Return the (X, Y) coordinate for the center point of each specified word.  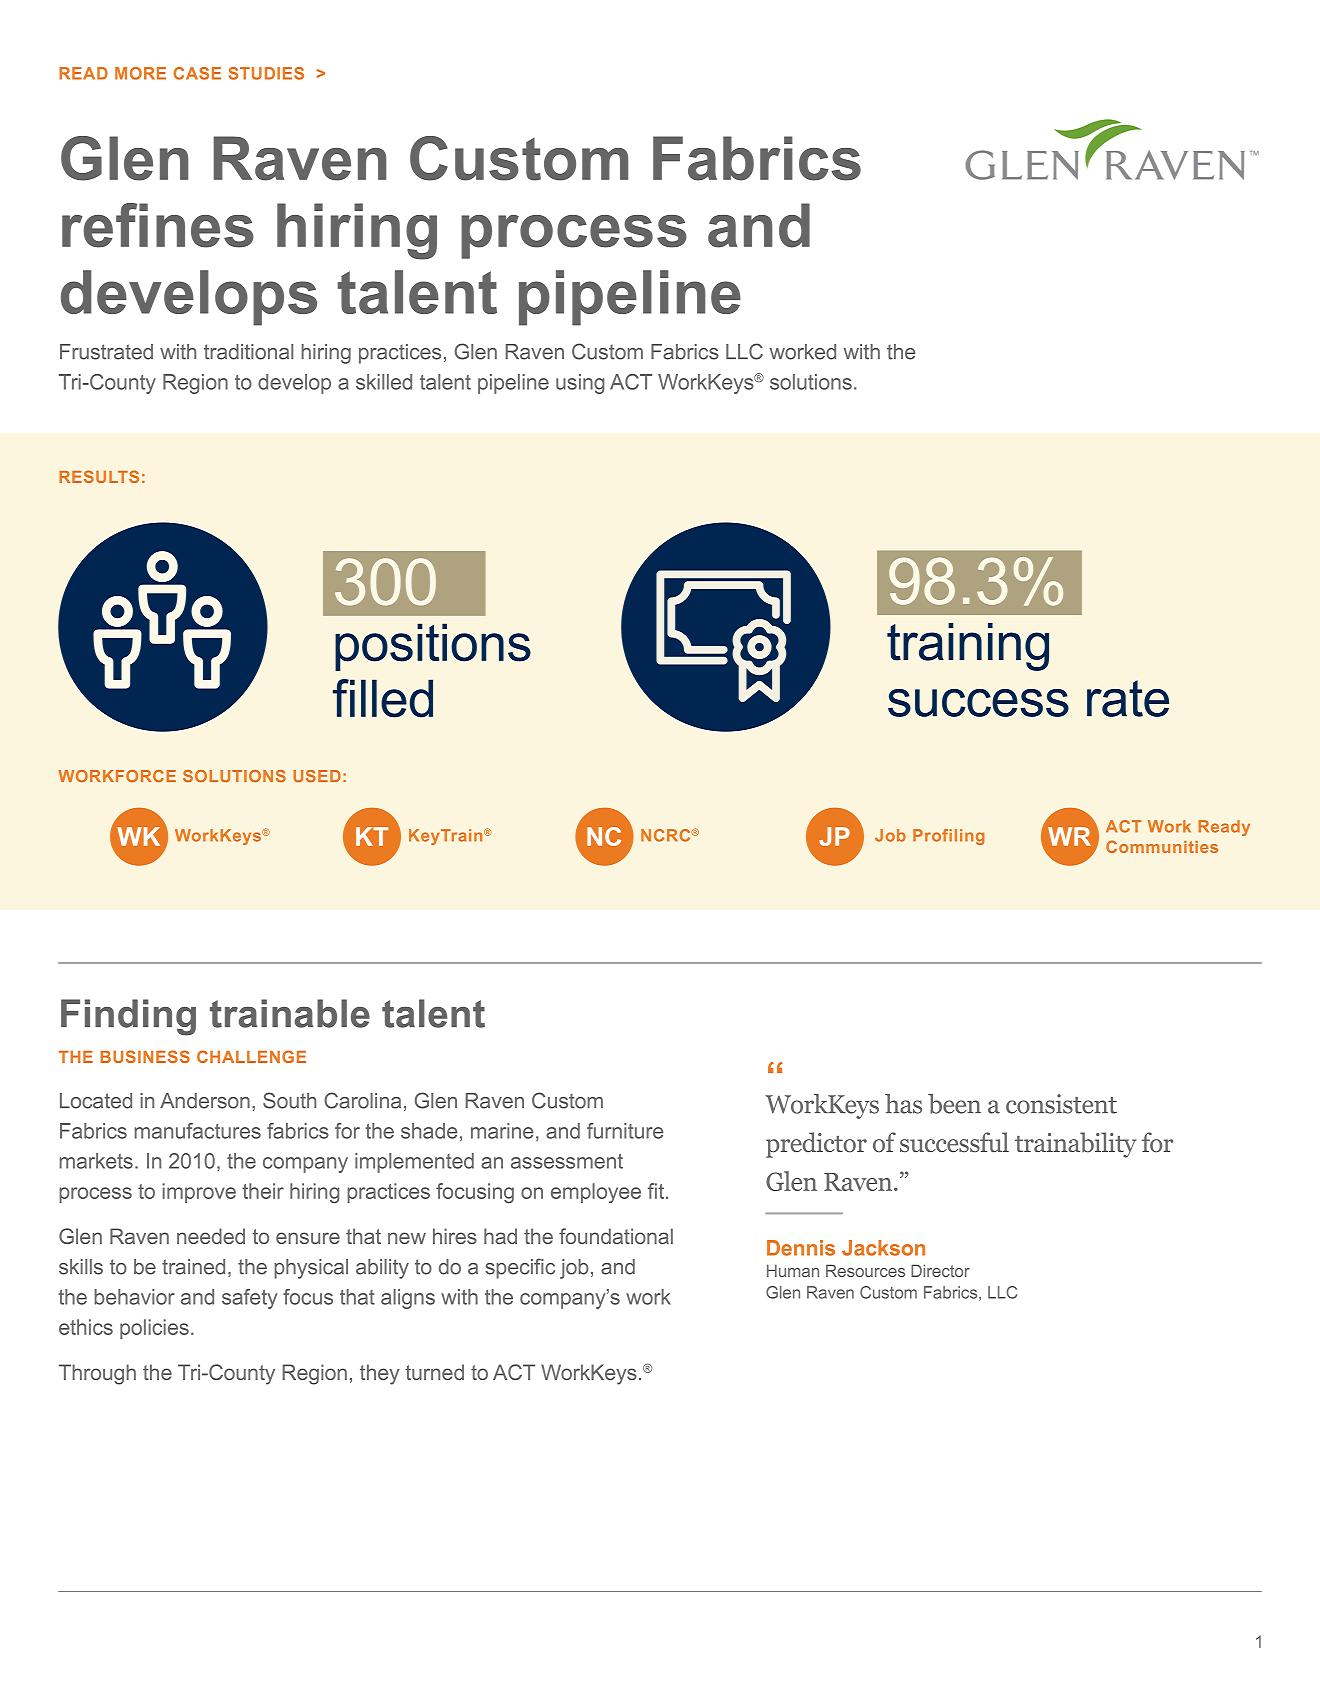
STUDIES (266, 73)
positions (433, 647)
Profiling (949, 837)
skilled (384, 382)
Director (940, 1270)
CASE (197, 73)
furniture (625, 1131)
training (968, 647)
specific (520, 1268)
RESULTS (99, 476)
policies (154, 1329)
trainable (290, 1013)
